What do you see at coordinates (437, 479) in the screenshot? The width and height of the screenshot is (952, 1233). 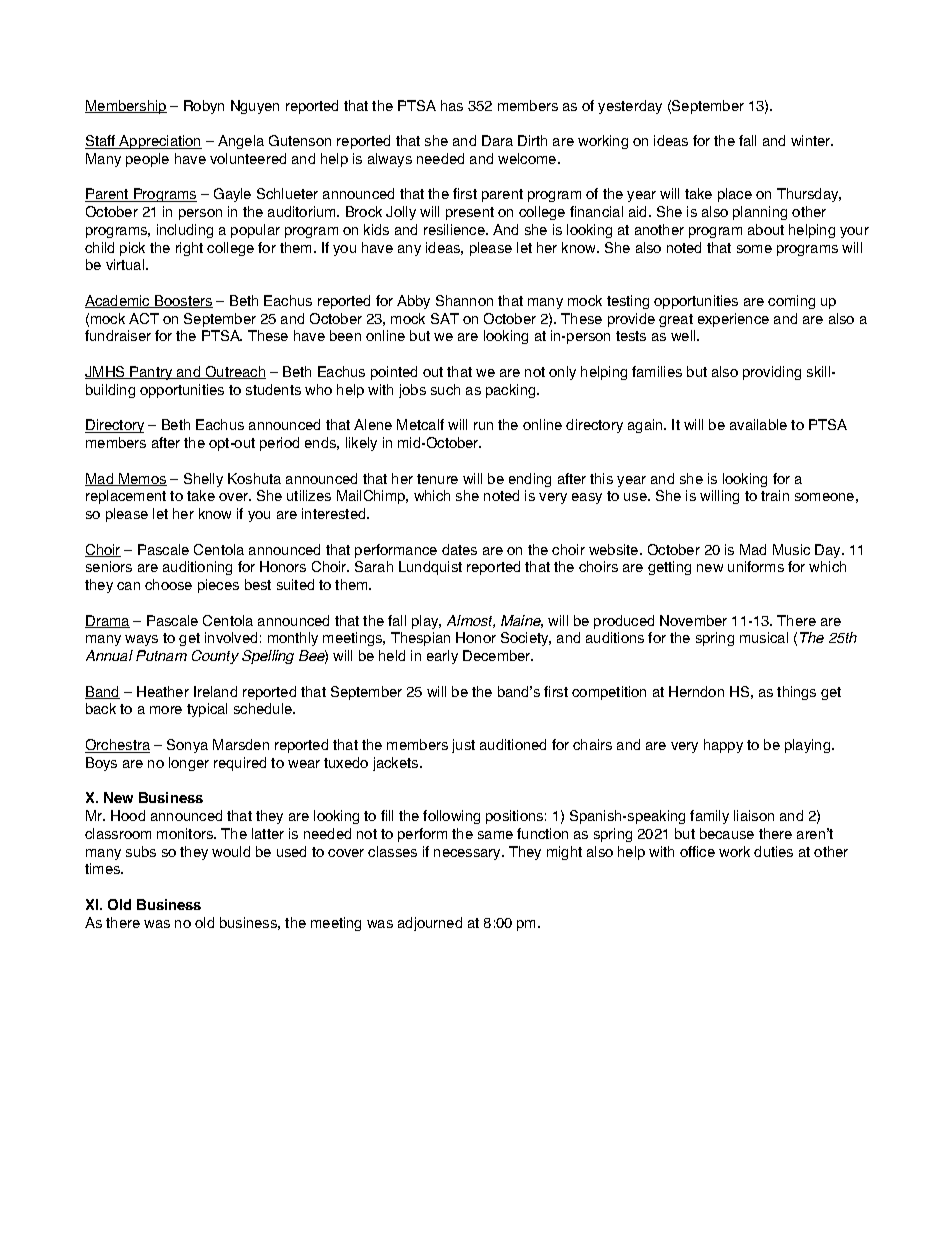 I see `tenure` at bounding box center [437, 479].
